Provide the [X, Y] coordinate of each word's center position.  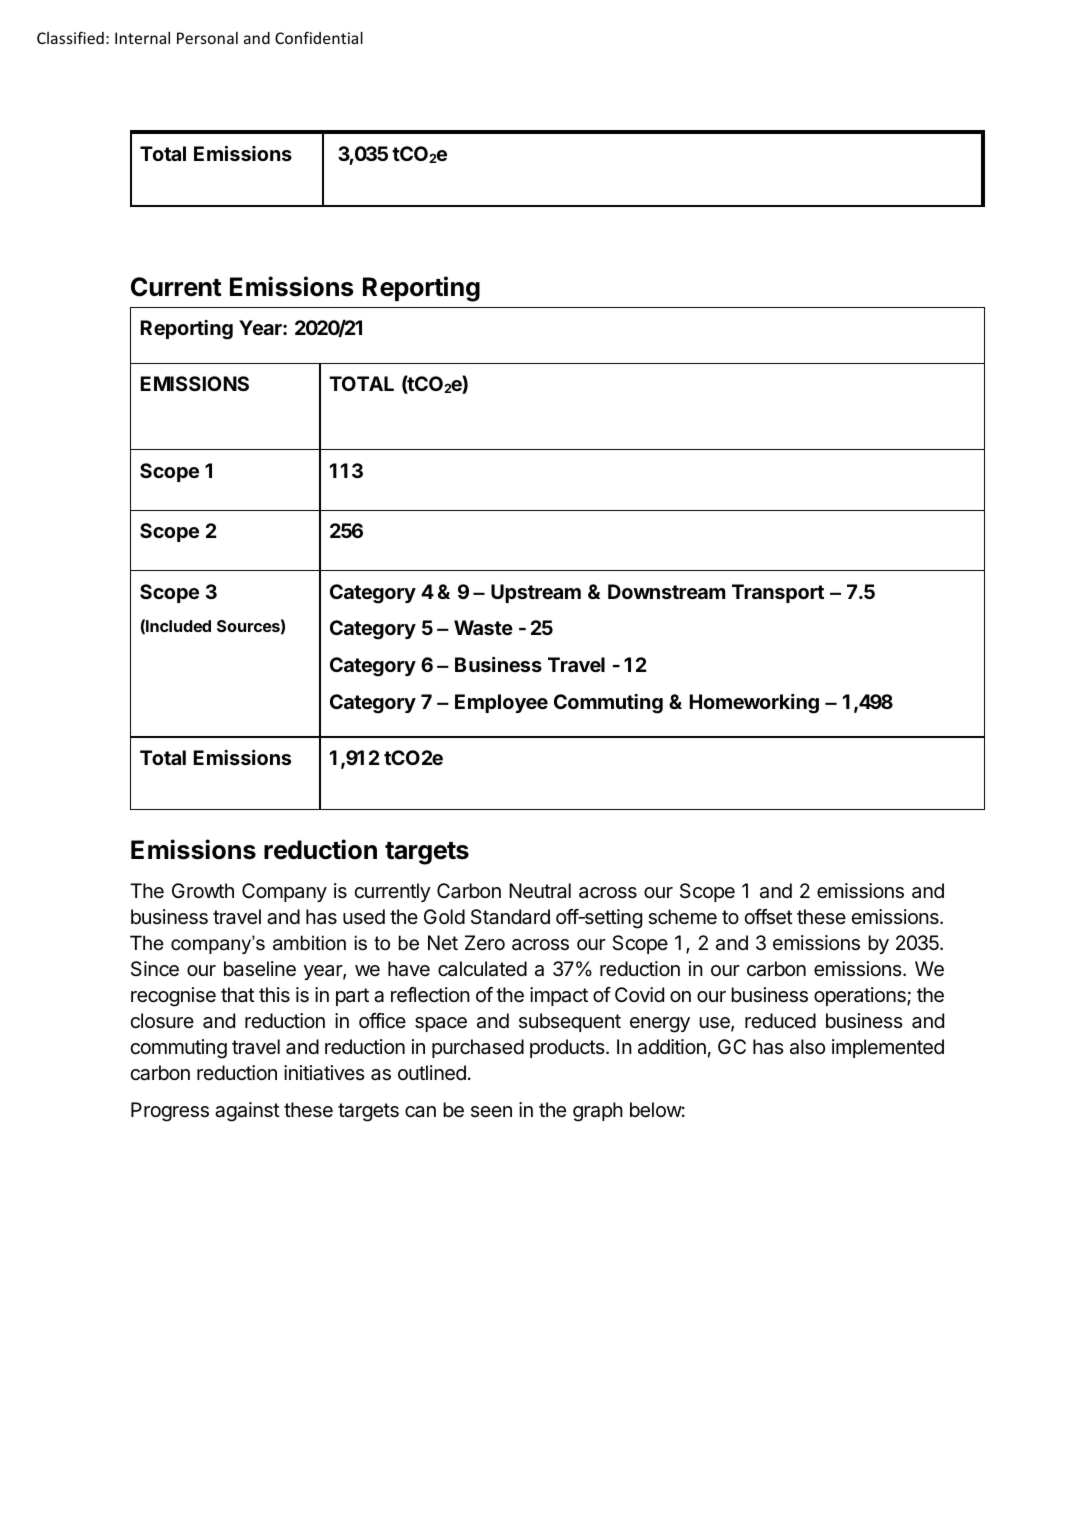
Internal [142, 38]
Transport [778, 593]
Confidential [319, 37]
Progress [170, 1112]
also [807, 1047]
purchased [478, 1048]
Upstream [536, 593]
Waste [483, 627]
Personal [207, 38]
